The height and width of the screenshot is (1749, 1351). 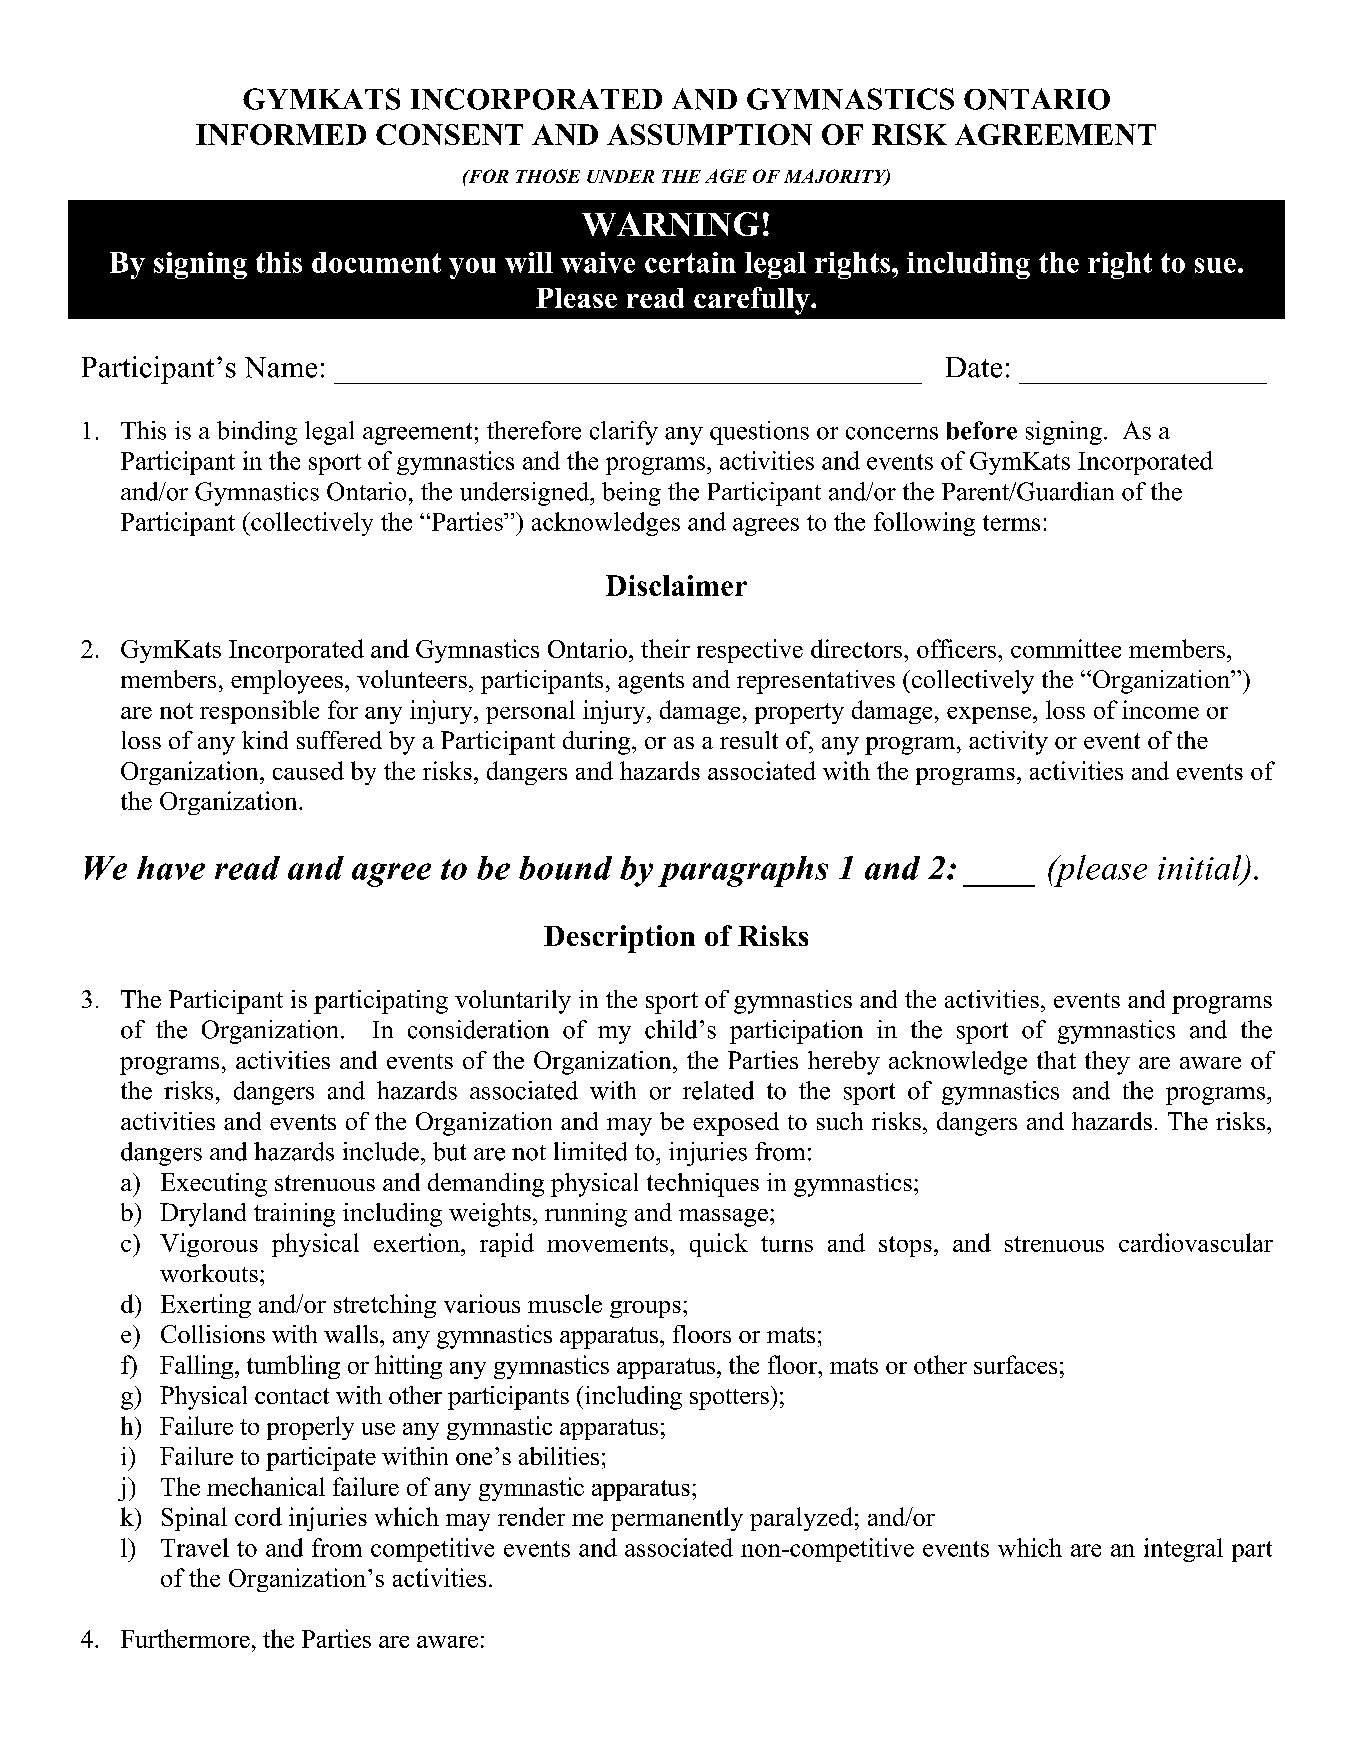 I want to click on INFORMED, so click(x=281, y=134).
